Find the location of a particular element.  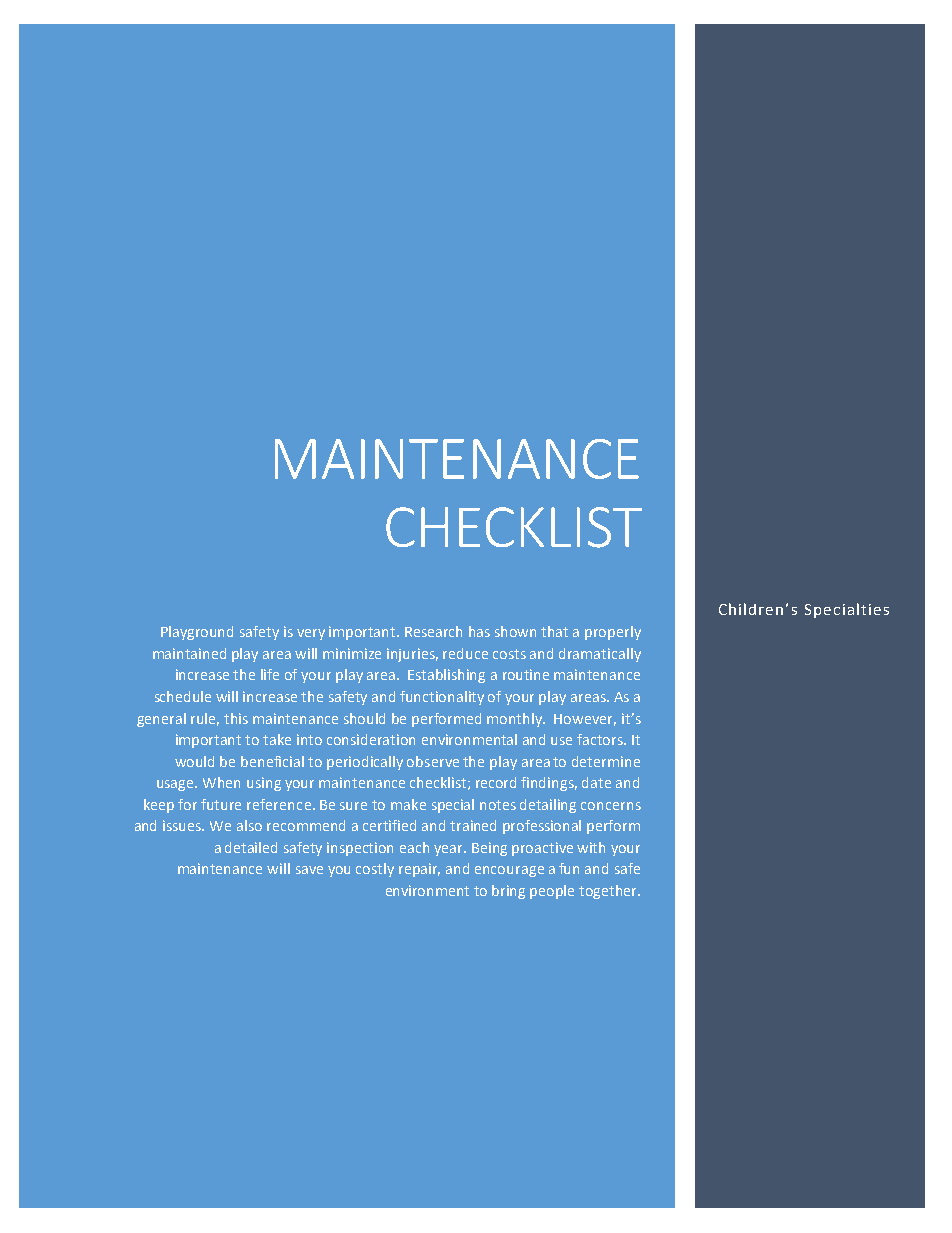

that is located at coordinates (554, 631).
